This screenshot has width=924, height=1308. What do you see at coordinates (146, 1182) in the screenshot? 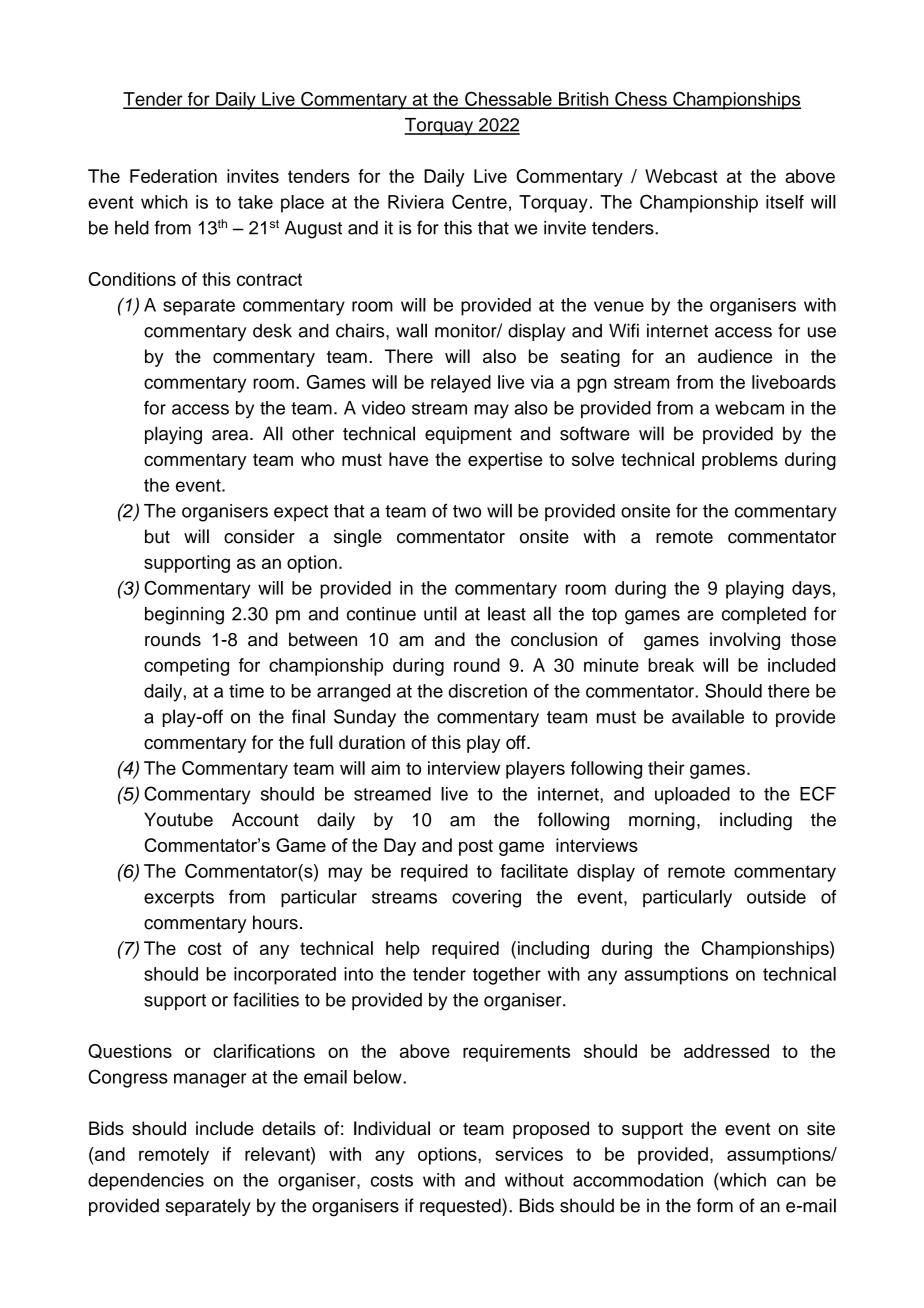
I see `dependencies` at bounding box center [146, 1182].
